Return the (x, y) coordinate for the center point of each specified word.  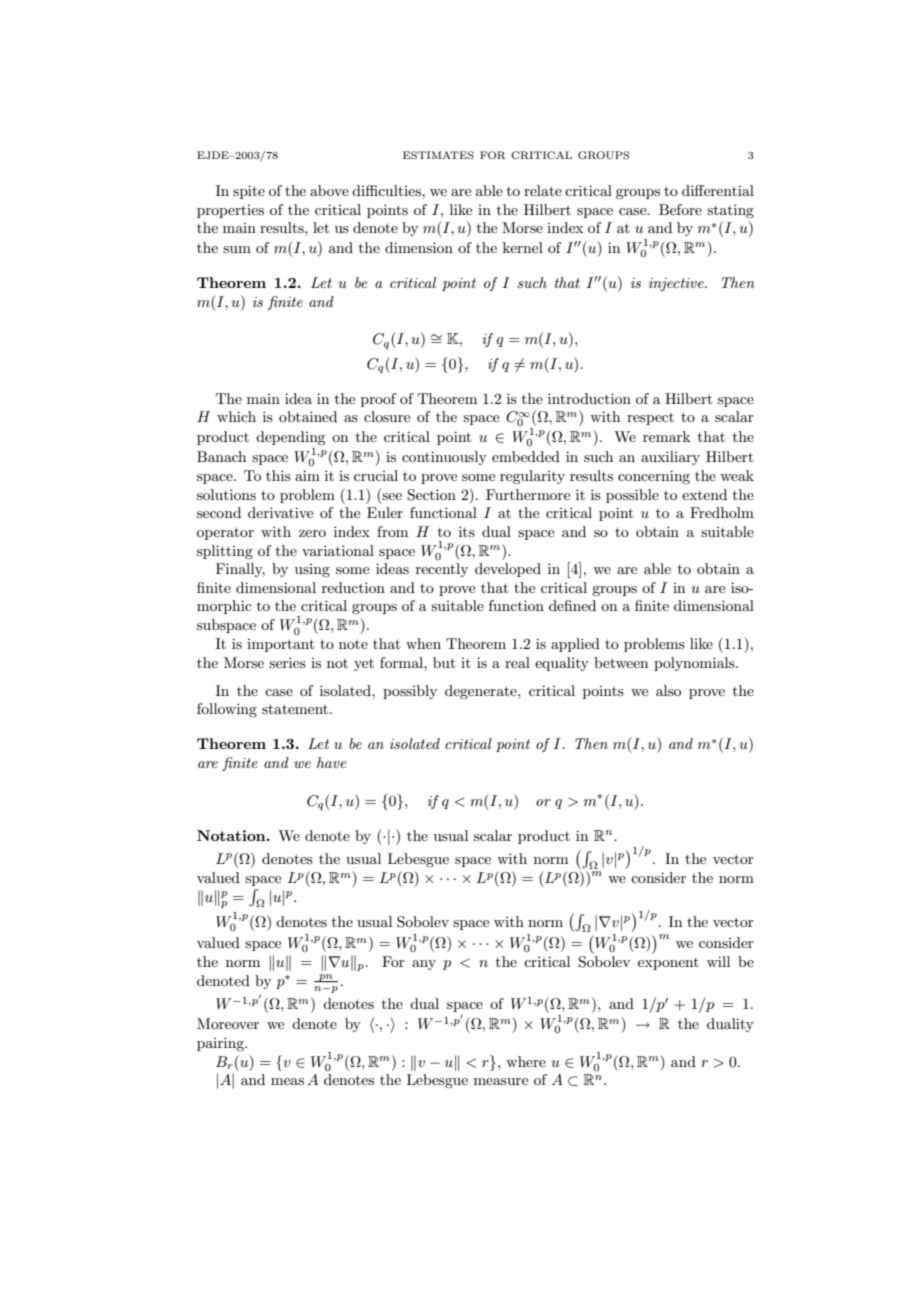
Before (680, 209)
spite (249, 192)
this (278, 475)
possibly (410, 692)
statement (295, 709)
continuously (444, 458)
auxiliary (670, 458)
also (668, 690)
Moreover (228, 1023)
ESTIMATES (438, 155)
